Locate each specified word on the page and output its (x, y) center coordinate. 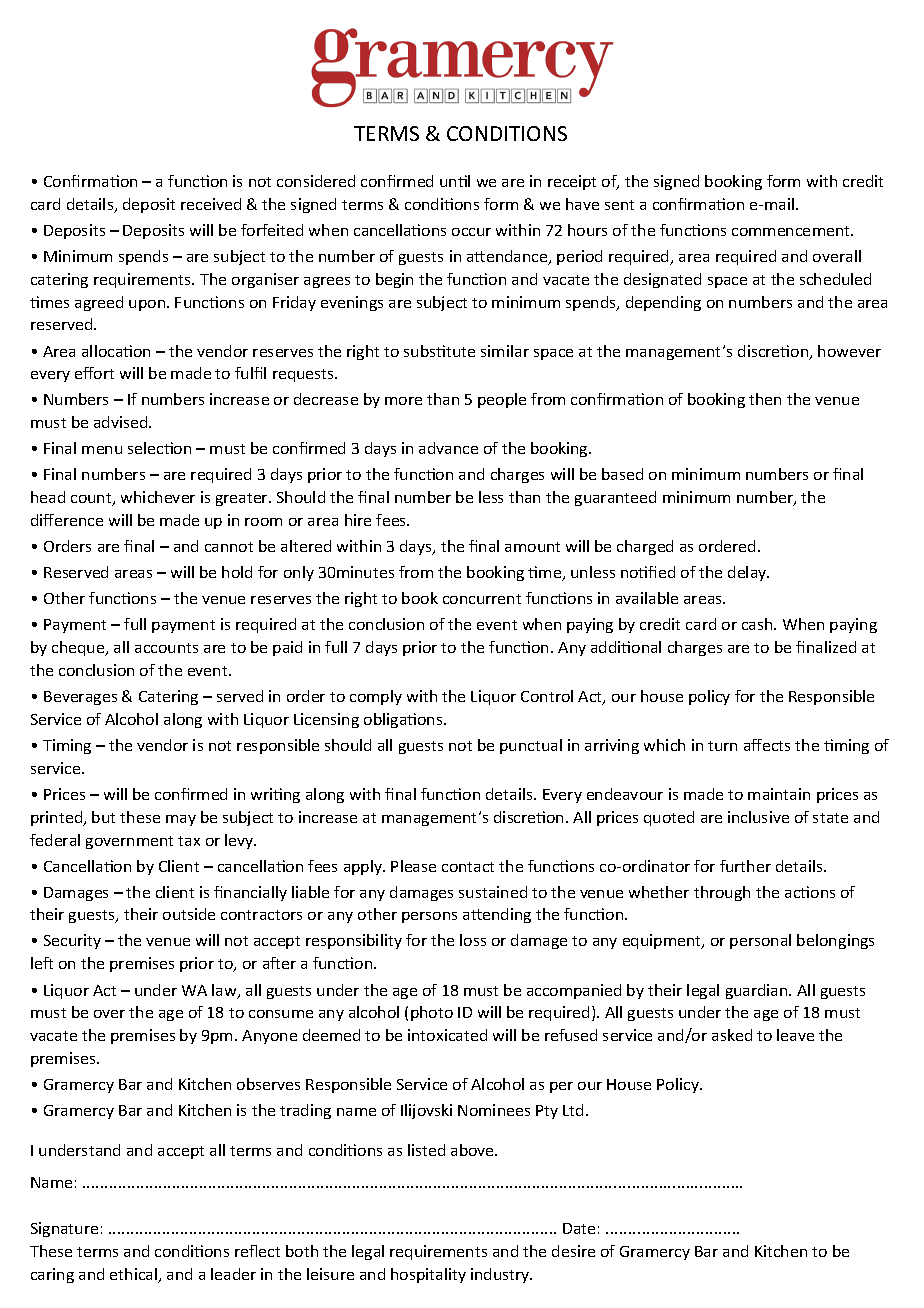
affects (767, 745)
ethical (135, 1275)
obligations (404, 720)
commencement (792, 231)
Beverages (80, 698)
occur (471, 232)
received (211, 204)
